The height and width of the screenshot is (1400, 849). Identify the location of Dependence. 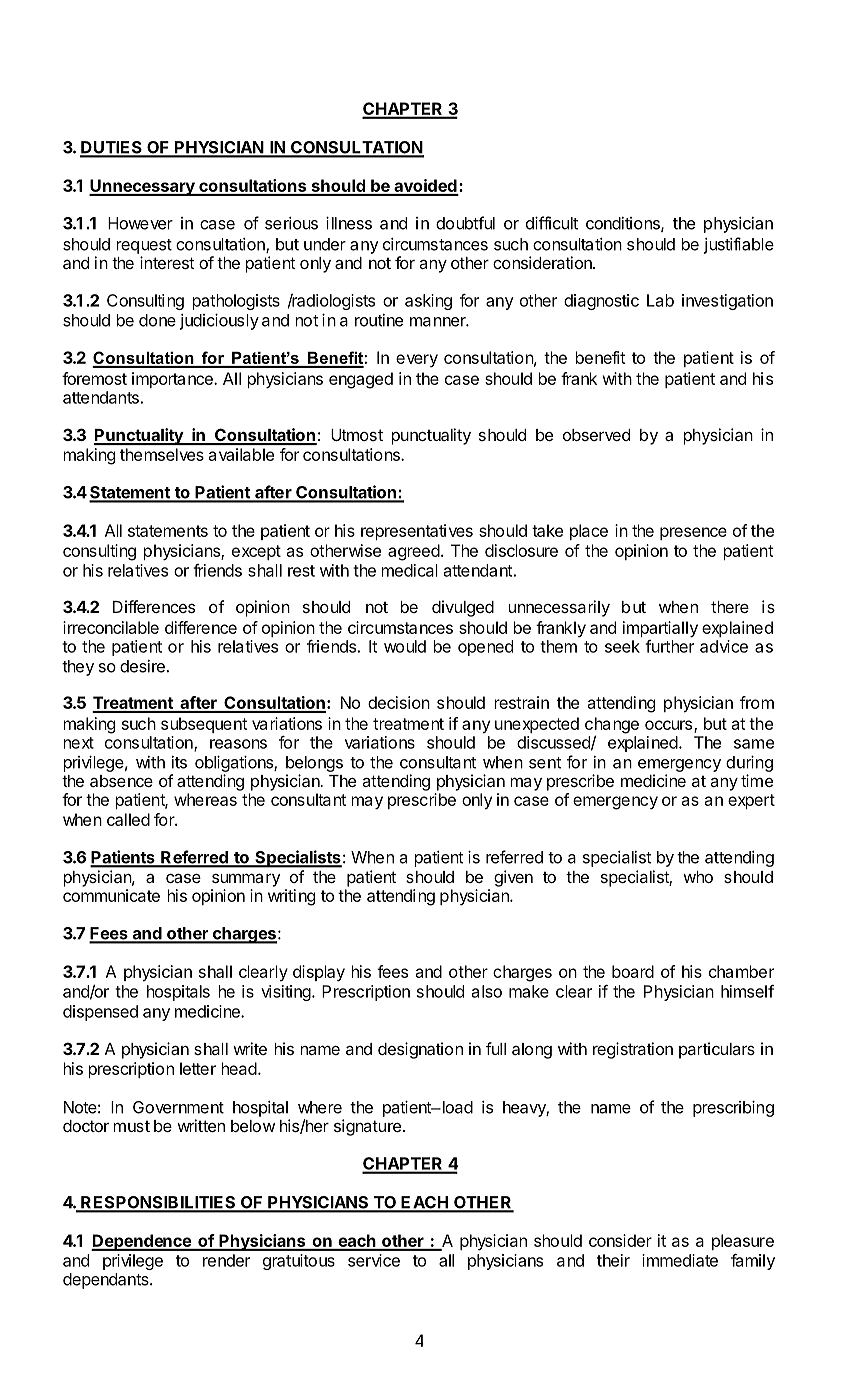
(142, 1242).
